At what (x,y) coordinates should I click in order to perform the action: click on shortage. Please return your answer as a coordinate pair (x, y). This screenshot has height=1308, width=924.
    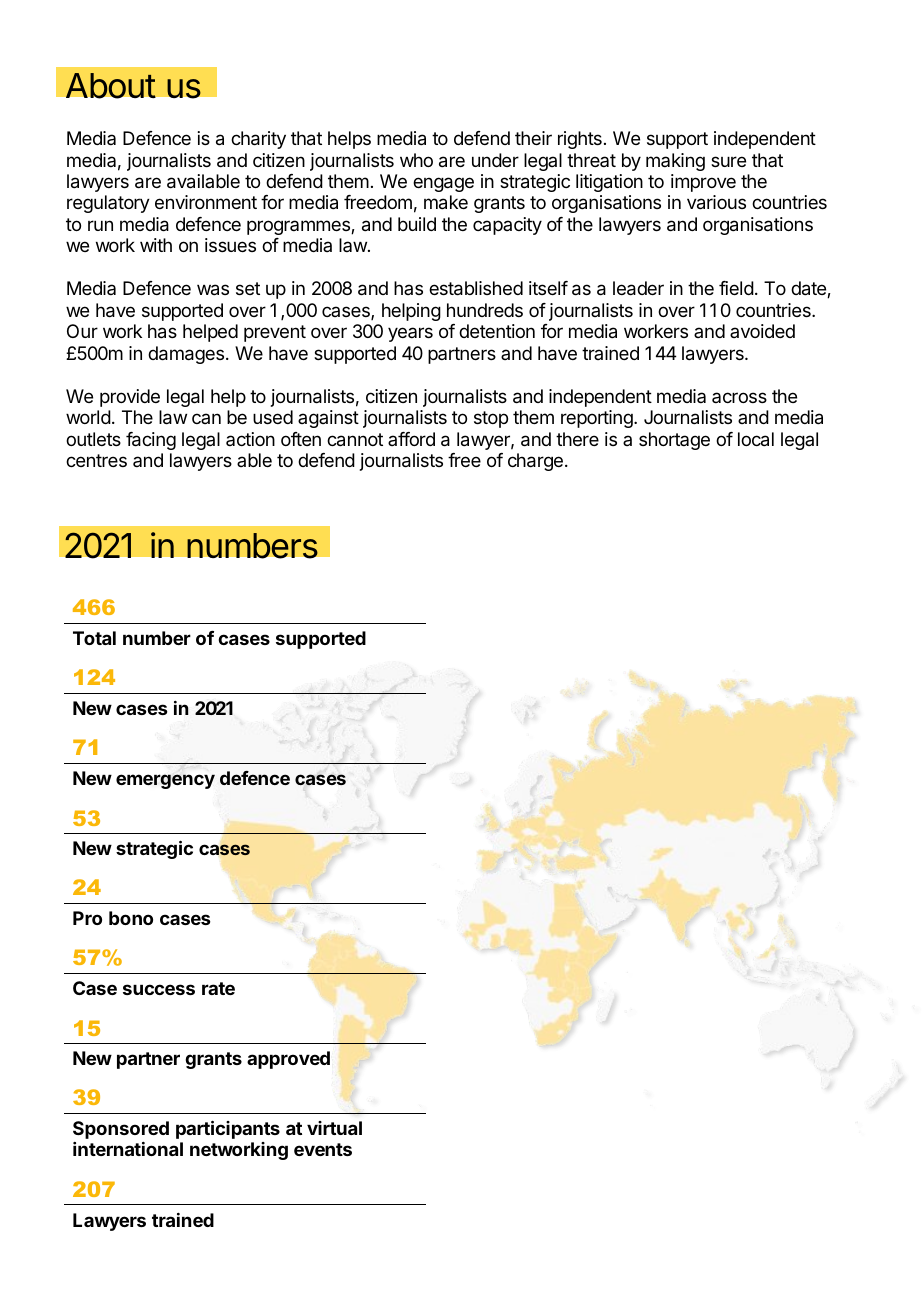
    Looking at the image, I should click on (674, 441).
